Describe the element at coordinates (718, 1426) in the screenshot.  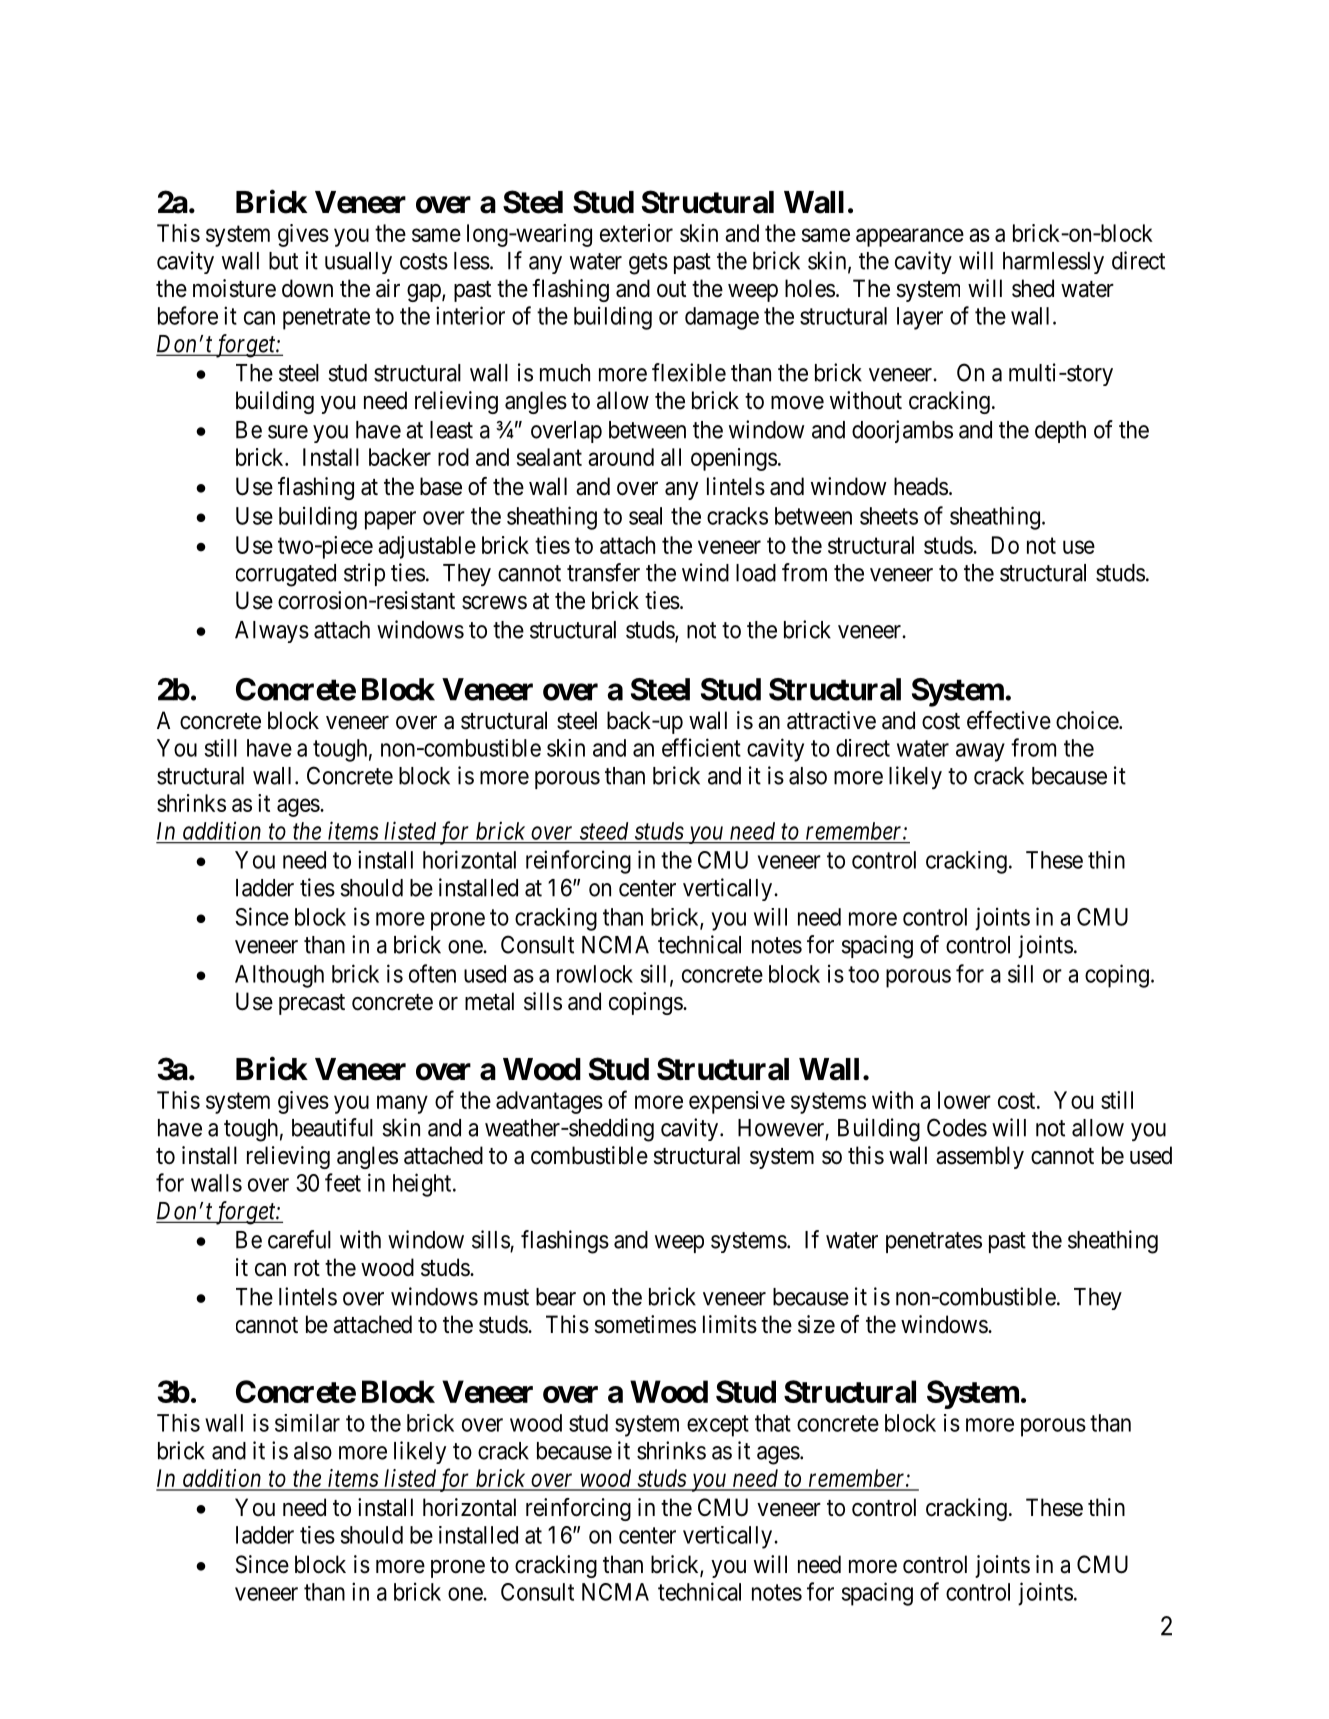
I see `except` at that location.
